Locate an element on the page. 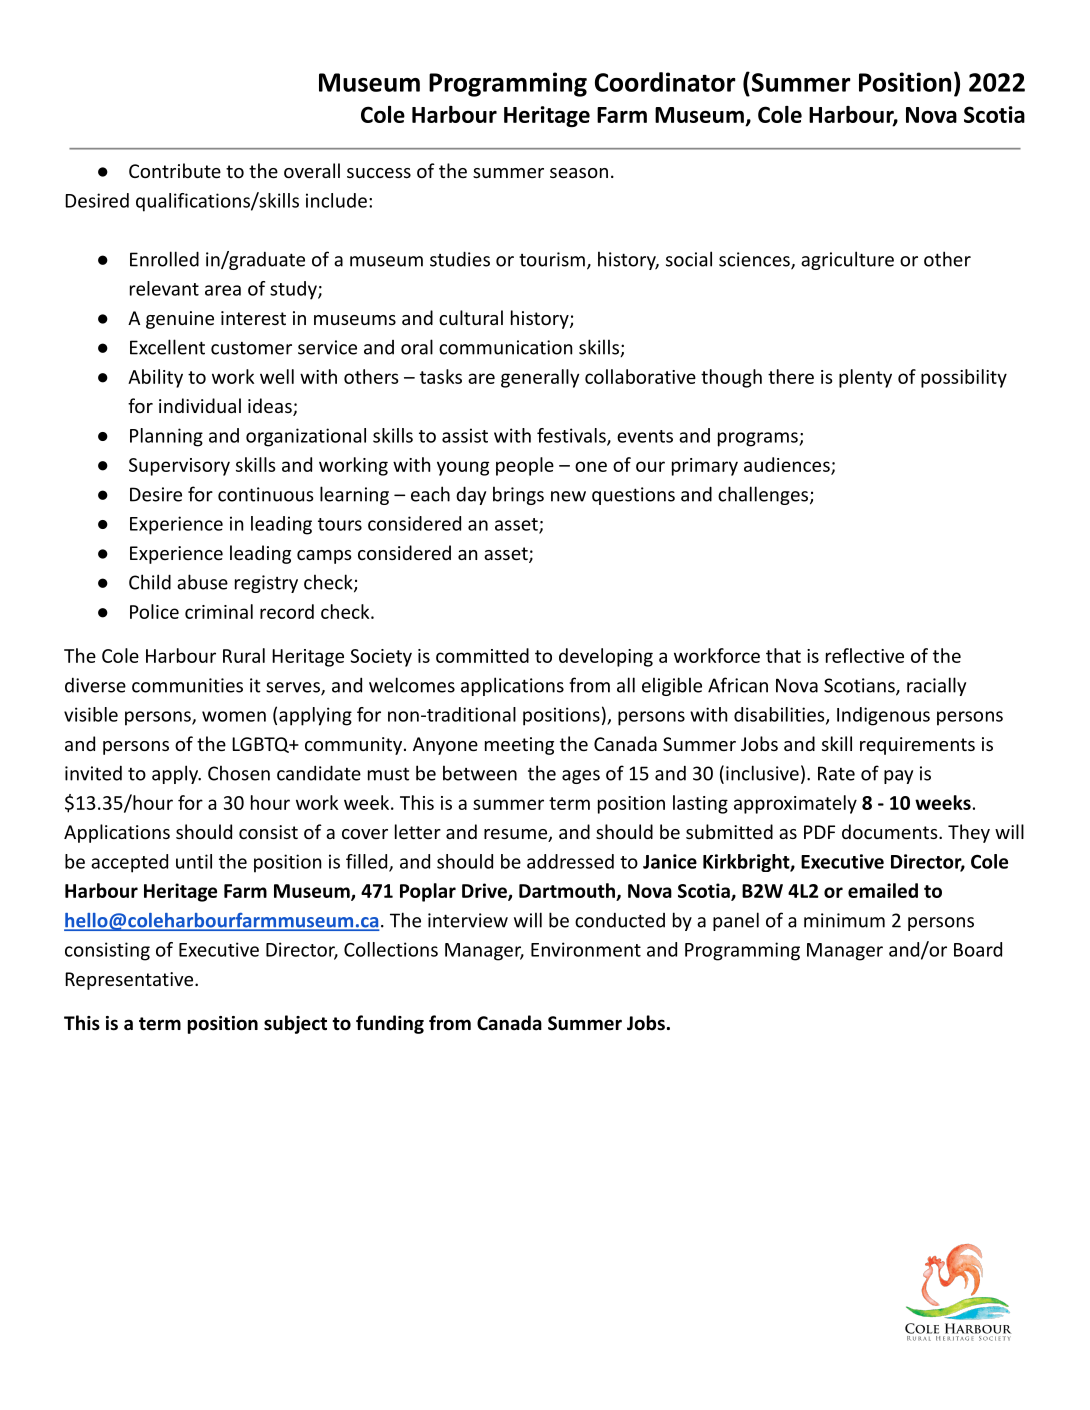 The width and height of the page is (1090, 1410). brings is located at coordinates (518, 495).
